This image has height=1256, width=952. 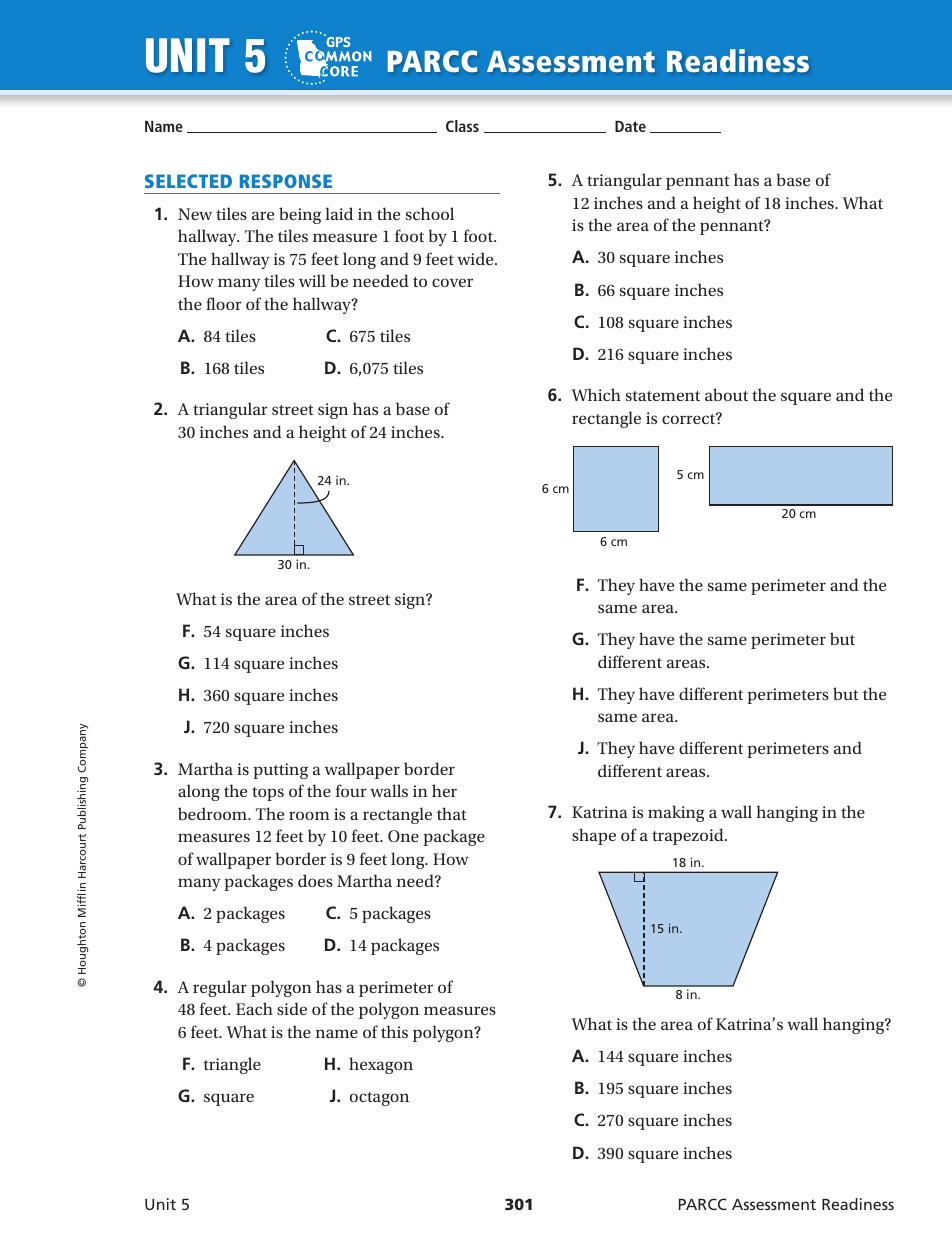 I want to click on will, so click(x=312, y=280).
